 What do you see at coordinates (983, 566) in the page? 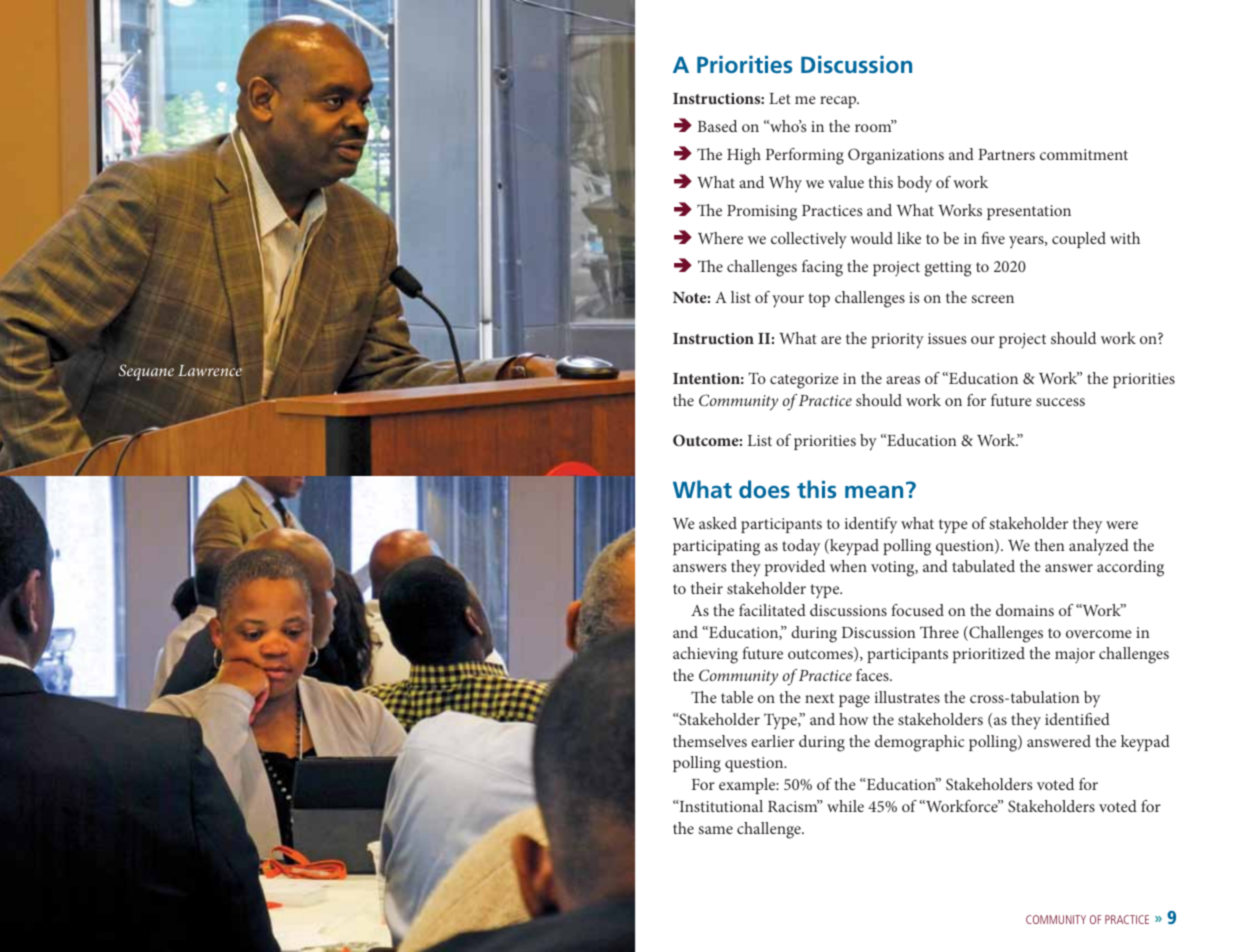
I see `tabulated` at bounding box center [983, 566].
